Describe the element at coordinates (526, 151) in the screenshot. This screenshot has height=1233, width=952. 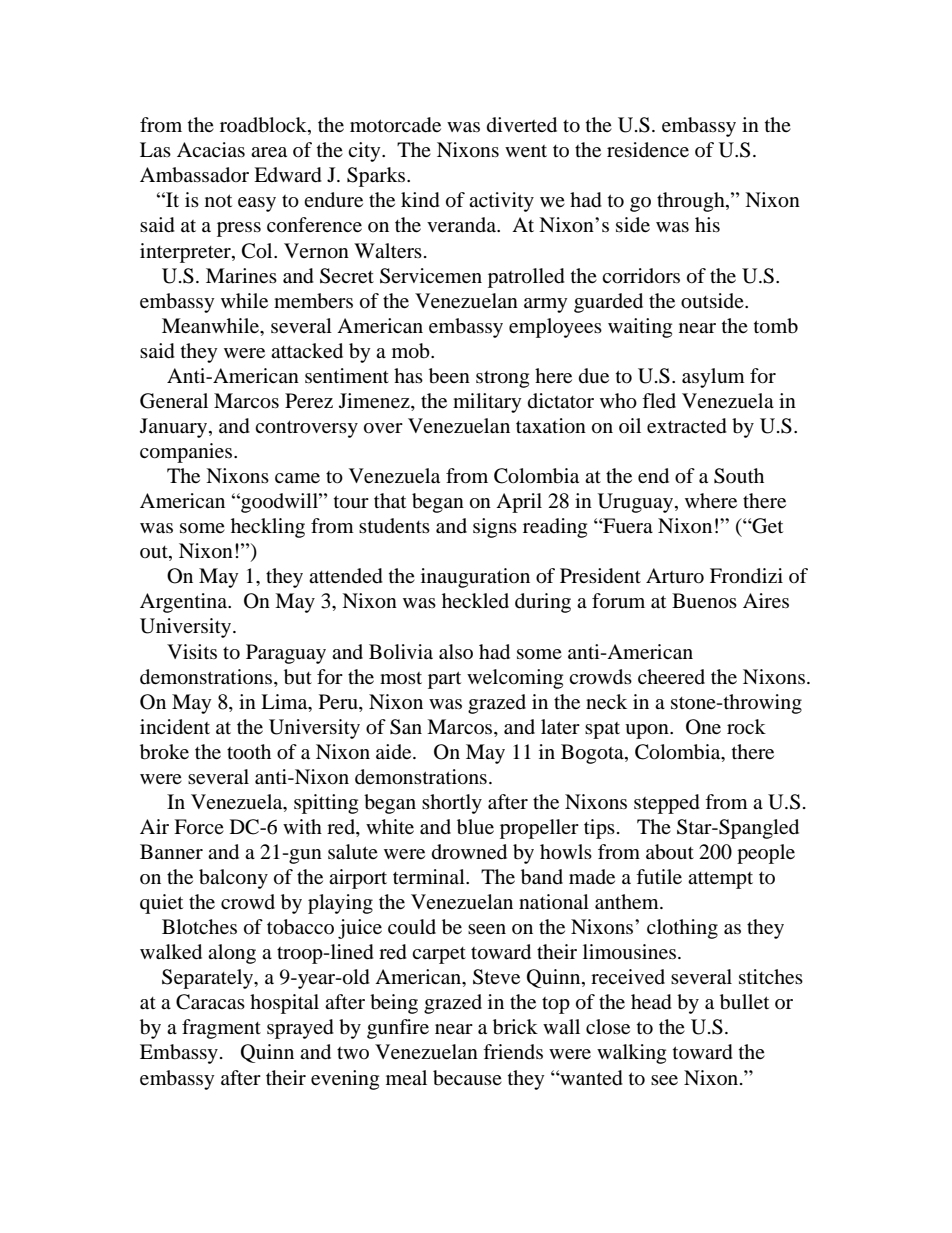
I see `went` at that location.
